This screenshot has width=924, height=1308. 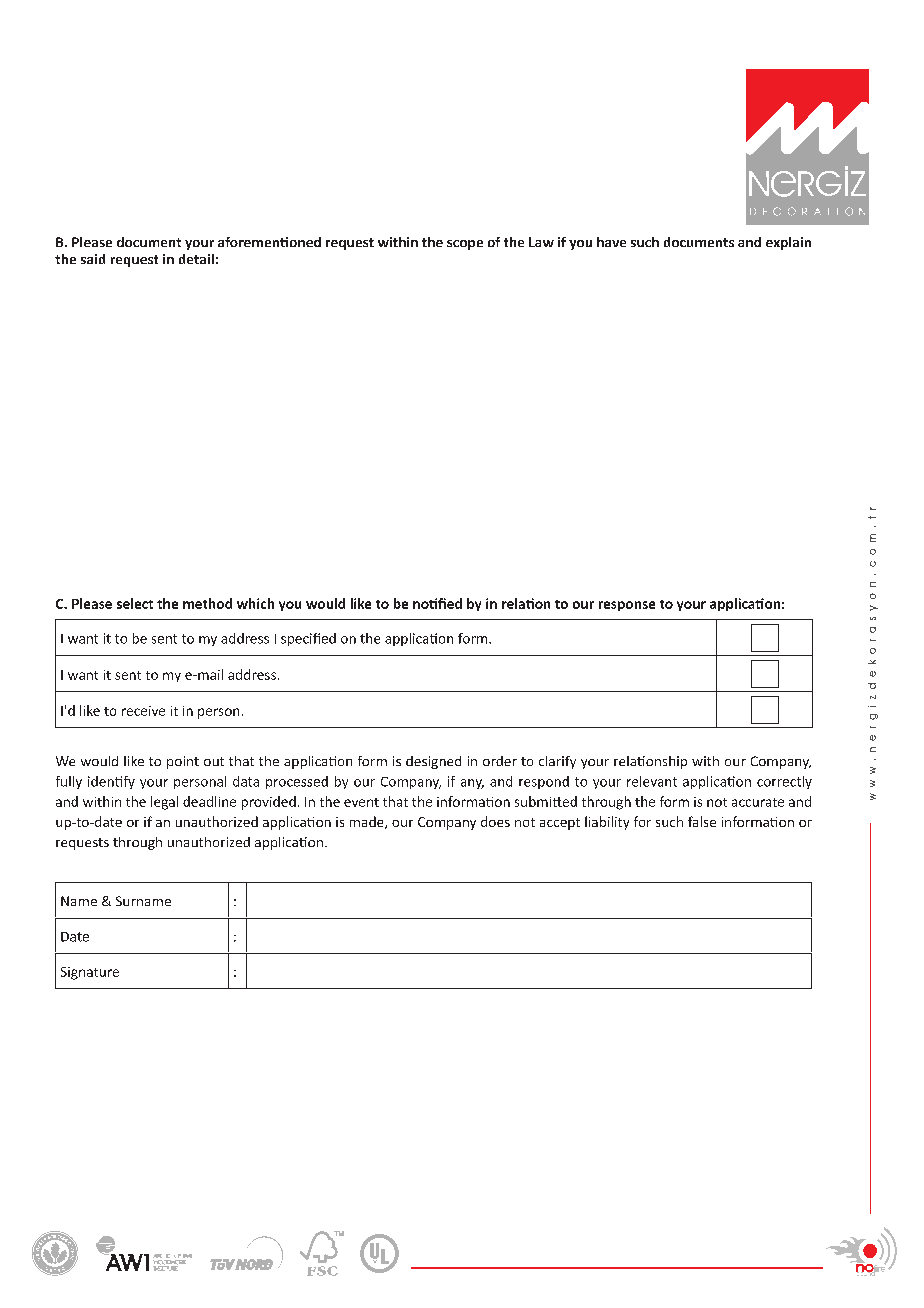 I want to click on select, so click(x=135, y=603).
